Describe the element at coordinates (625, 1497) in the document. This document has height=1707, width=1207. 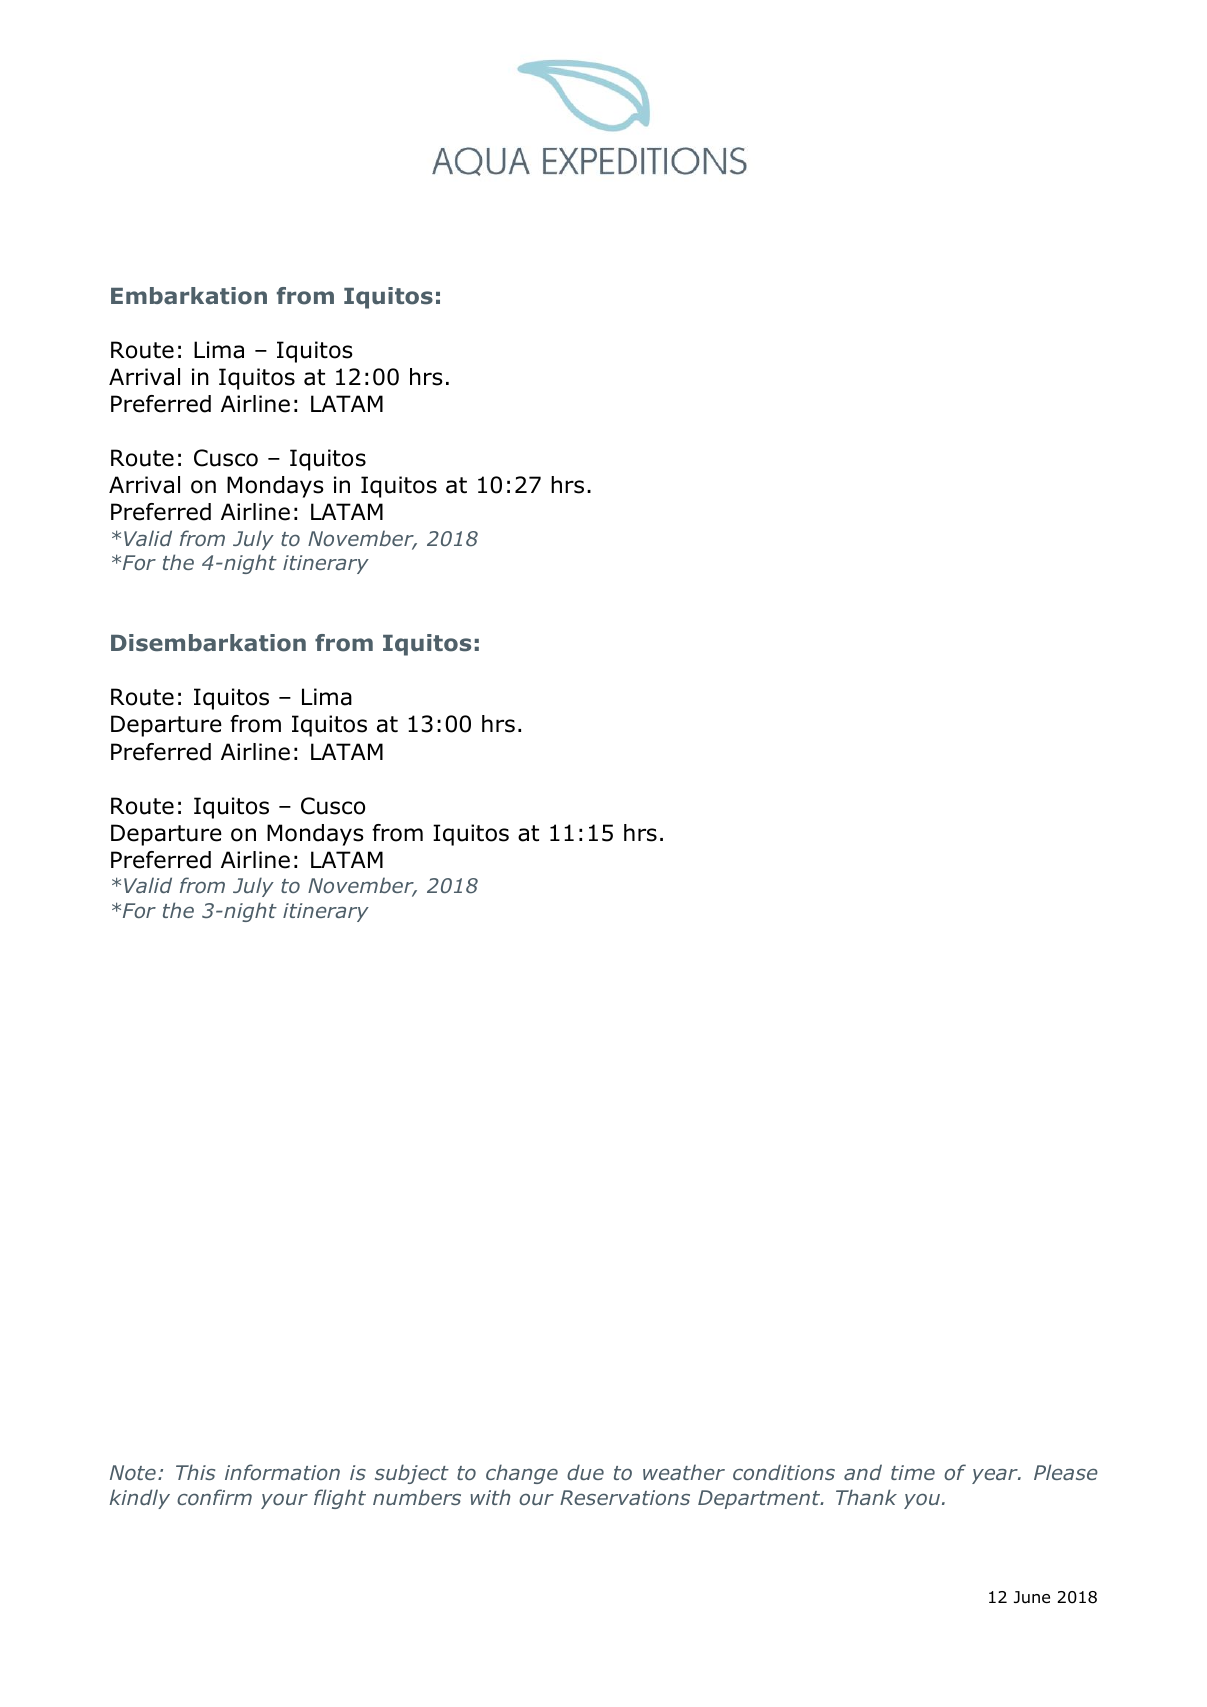
I see `Reservations` at that location.
